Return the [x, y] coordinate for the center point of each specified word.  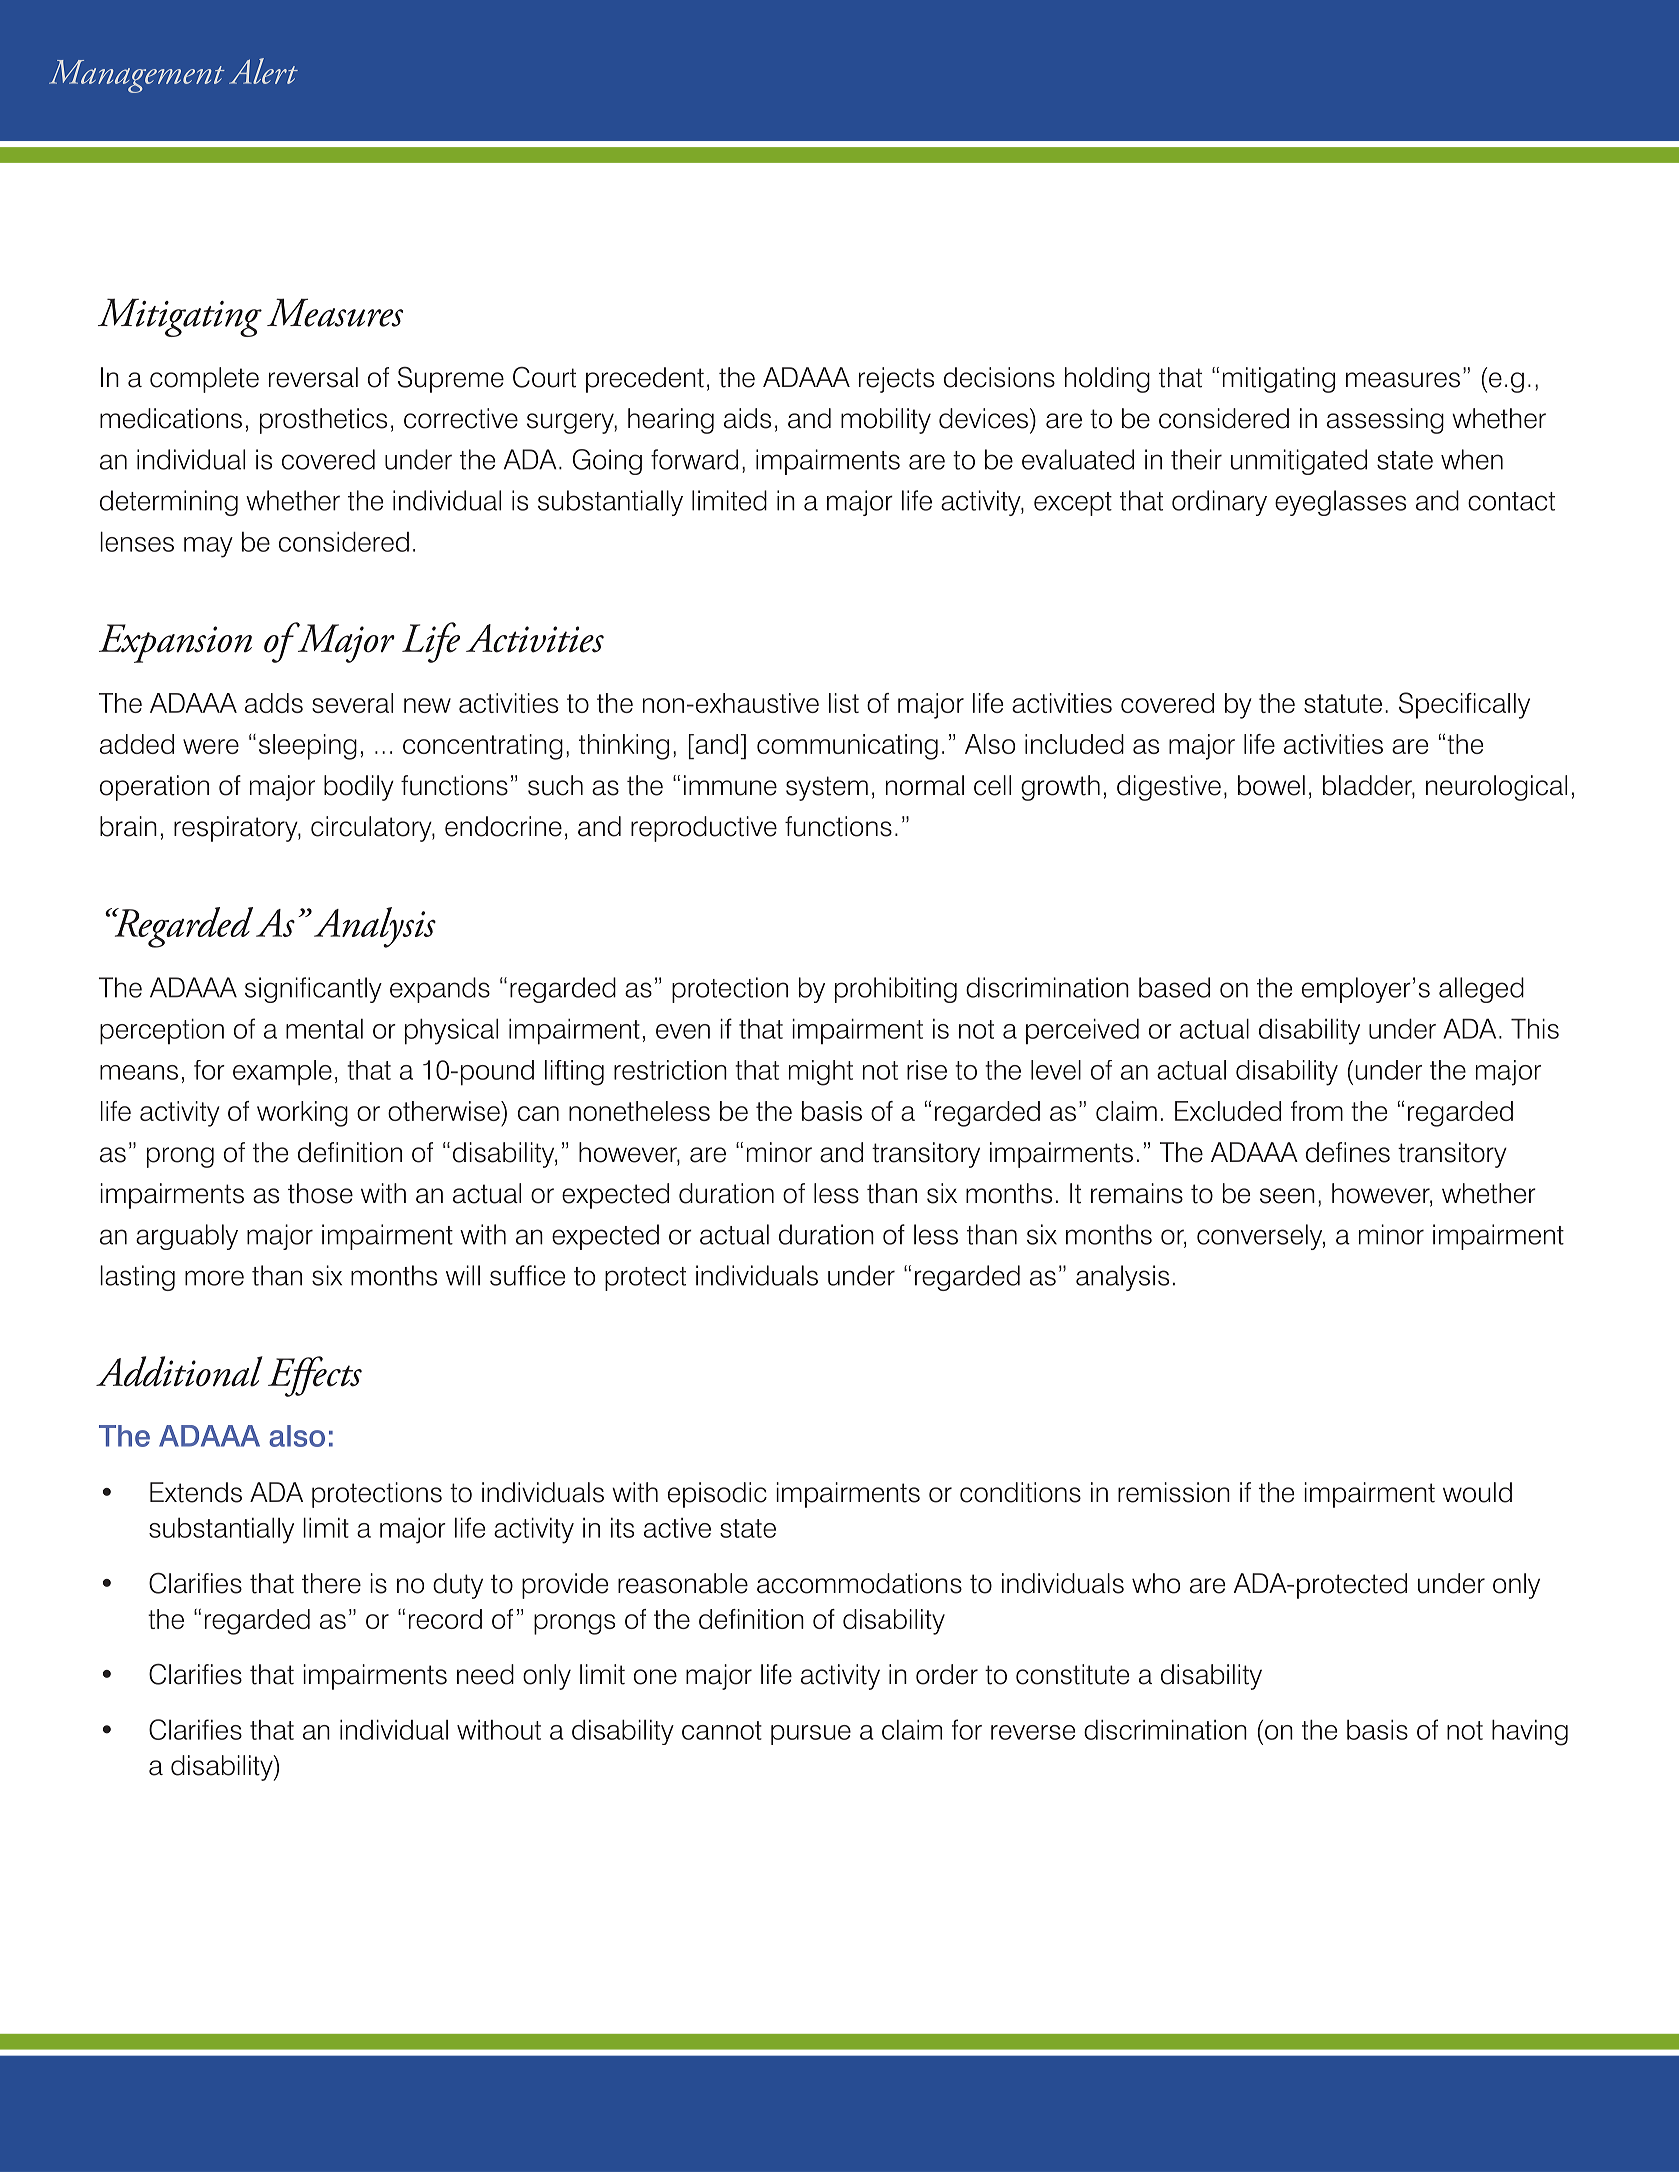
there [331, 1583]
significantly [313, 990]
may [208, 547]
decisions [999, 377]
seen [1287, 1196]
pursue [811, 1735]
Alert [263, 71]
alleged [1481, 990]
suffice [527, 1275]
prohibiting [896, 990]
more [214, 1278]
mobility [886, 421]
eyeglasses [1340, 503]
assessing [1385, 421]
